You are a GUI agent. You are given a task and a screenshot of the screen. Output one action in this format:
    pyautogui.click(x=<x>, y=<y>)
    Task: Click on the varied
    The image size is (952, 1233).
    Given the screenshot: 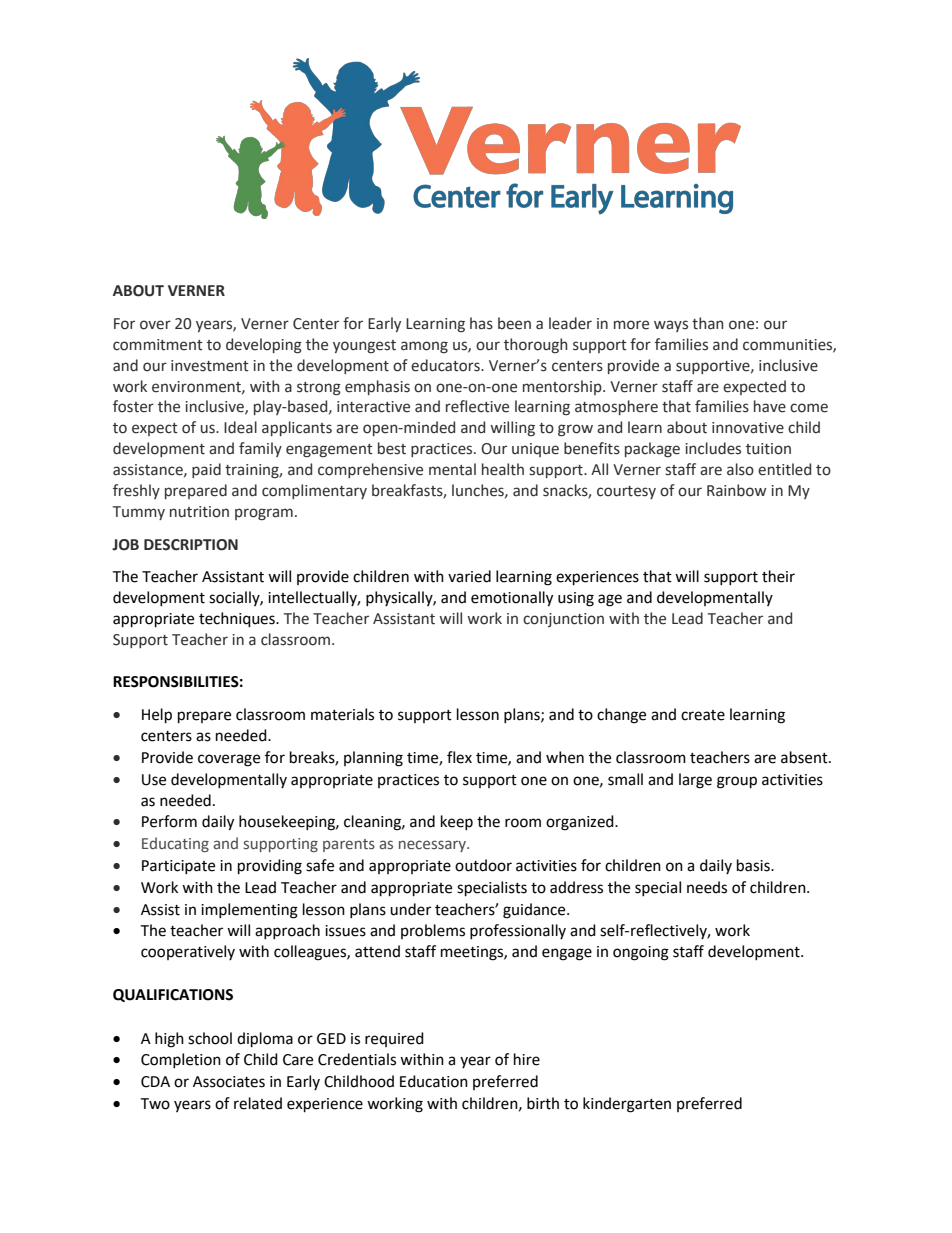 What is the action you would take?
    pyautogui.click(x=469, y=576)
